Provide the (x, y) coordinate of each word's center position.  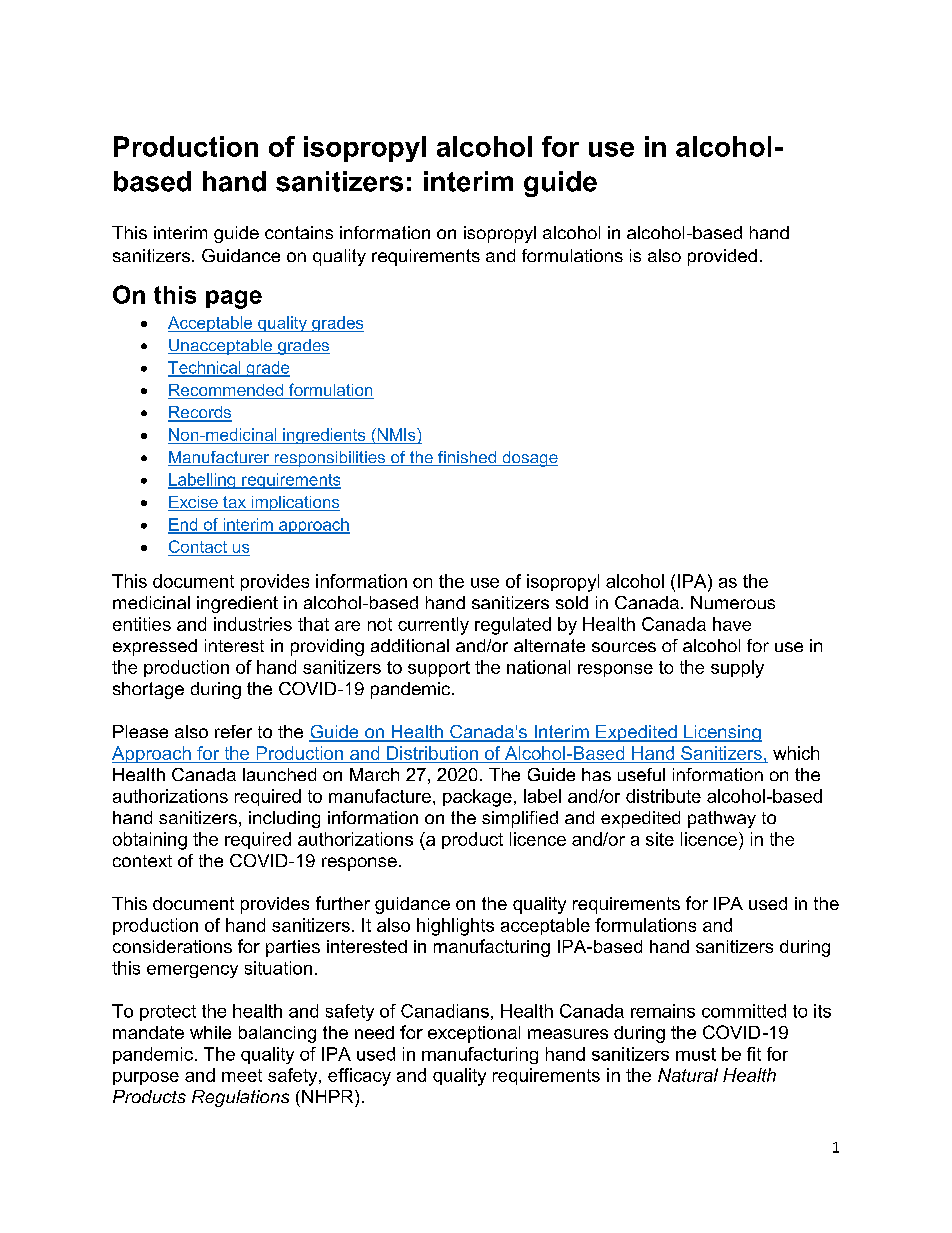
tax (234, 503)
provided (722, 257)
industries (253, 624)
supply (737, 669)
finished (467, 458)
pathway (722, 819)
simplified (520, 819)
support (439, 669)
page (234, 299)
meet (242, 1075)
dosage (529, 459)
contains (299, 232)
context (142, 861)
